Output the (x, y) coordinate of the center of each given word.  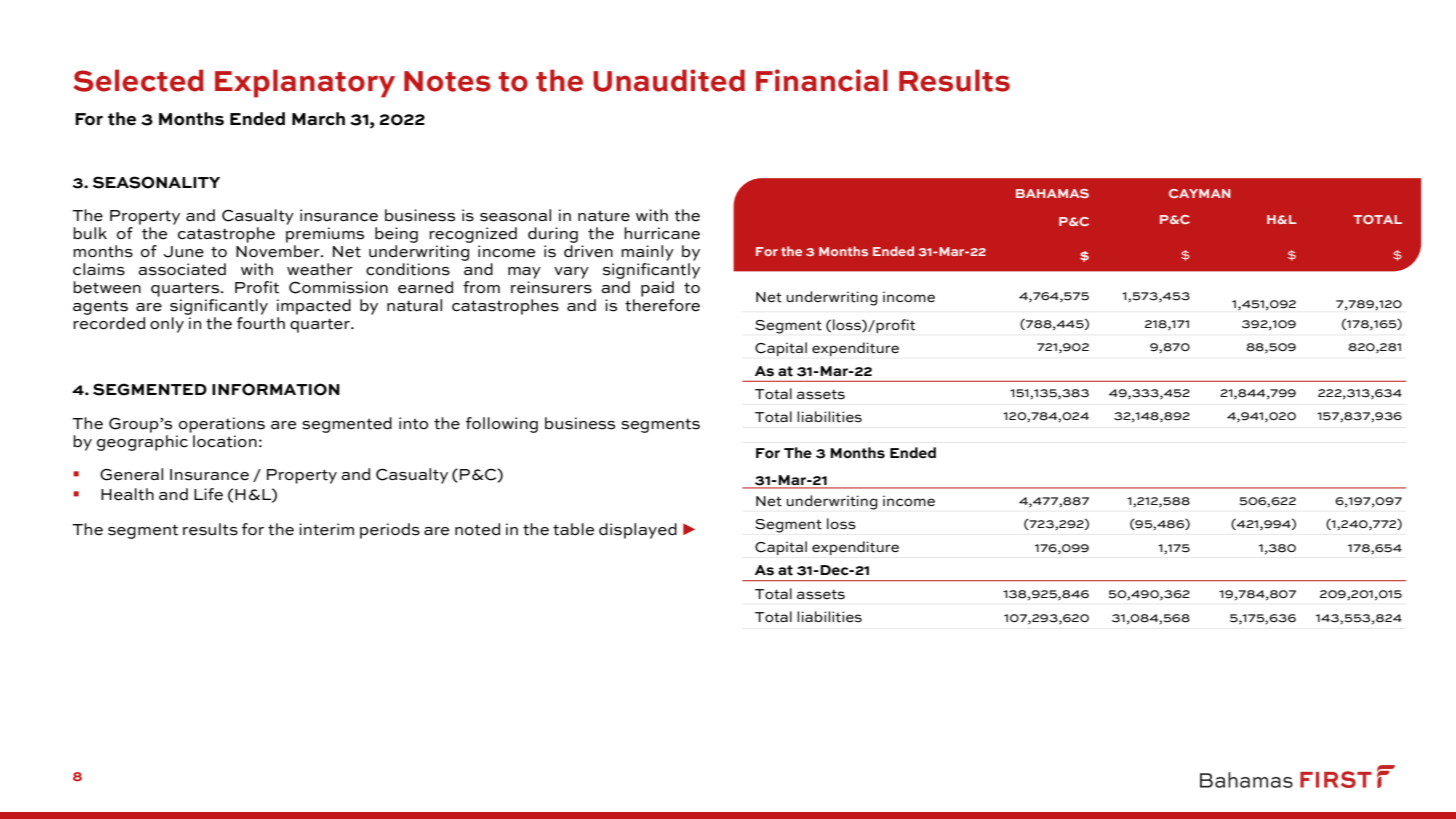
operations (222, 425)
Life (208, 494)
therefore (662, 305)
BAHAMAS (1052, 193)
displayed (638, 531)
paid (657, 289)
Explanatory (305, 83)
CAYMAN (1200, 193)
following (502, 425)
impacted (314, 307)
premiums (325, 235)
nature (604, 216)
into (413, 423)
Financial (822, 80)
